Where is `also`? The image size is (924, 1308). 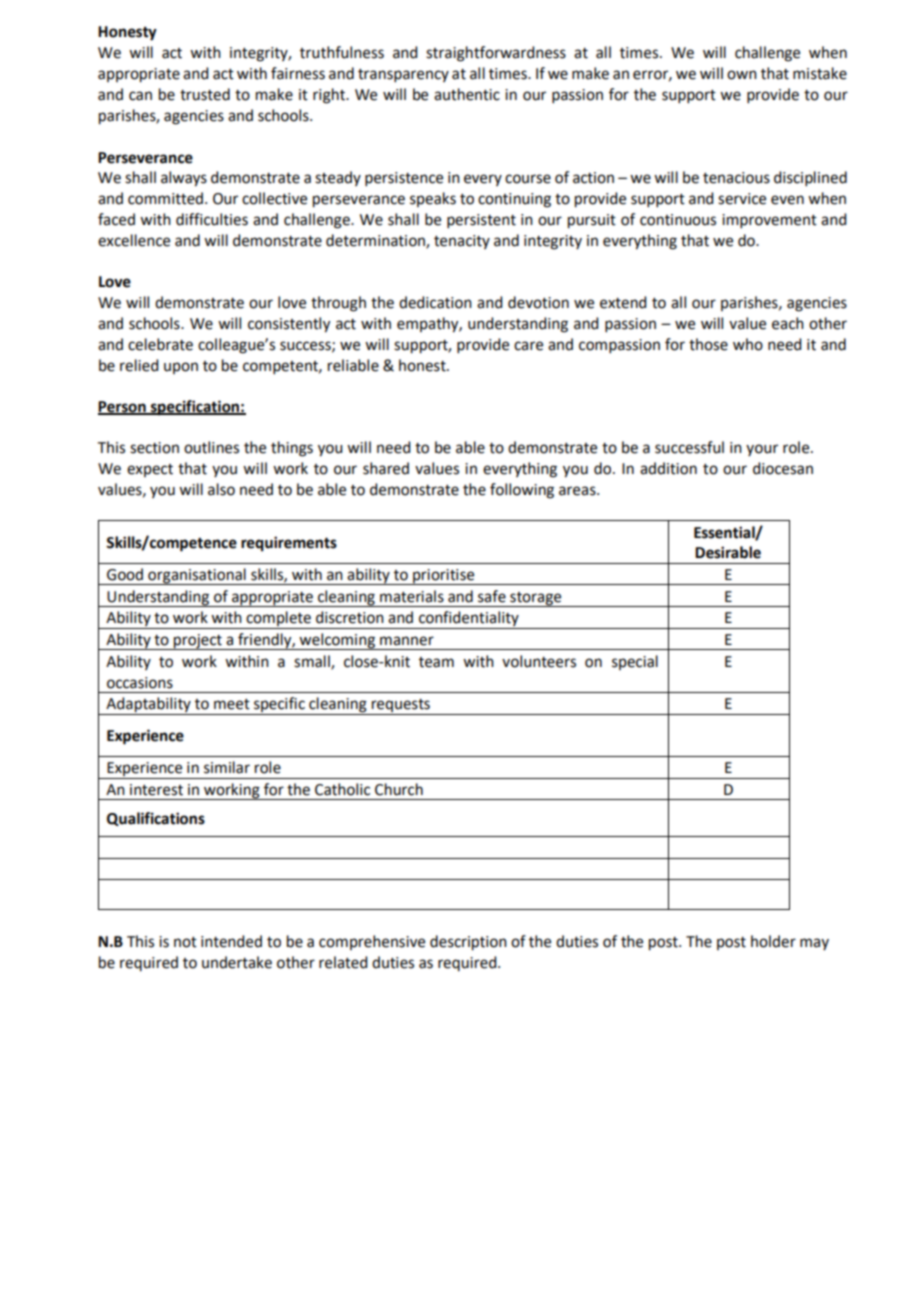 also is located at coordinates (221, 489).
